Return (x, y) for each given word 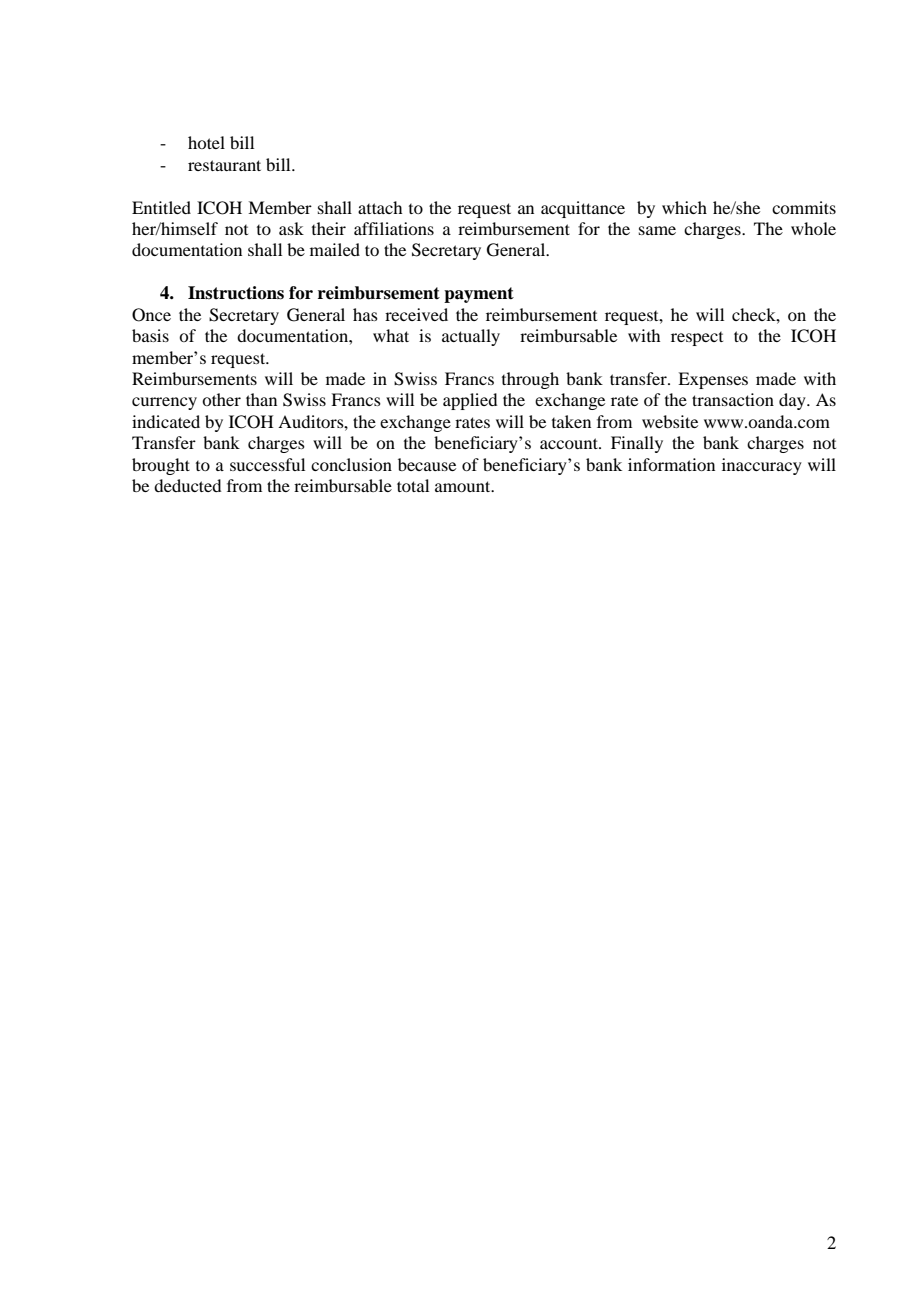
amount (464, 486)
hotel (206, 142)
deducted (187, 485)
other (221, 399)
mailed (335, 249)
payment (479, 295)
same (657, 230)
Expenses (713, 380)
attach (380, 207)
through (530, 380)
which (684, 207)
